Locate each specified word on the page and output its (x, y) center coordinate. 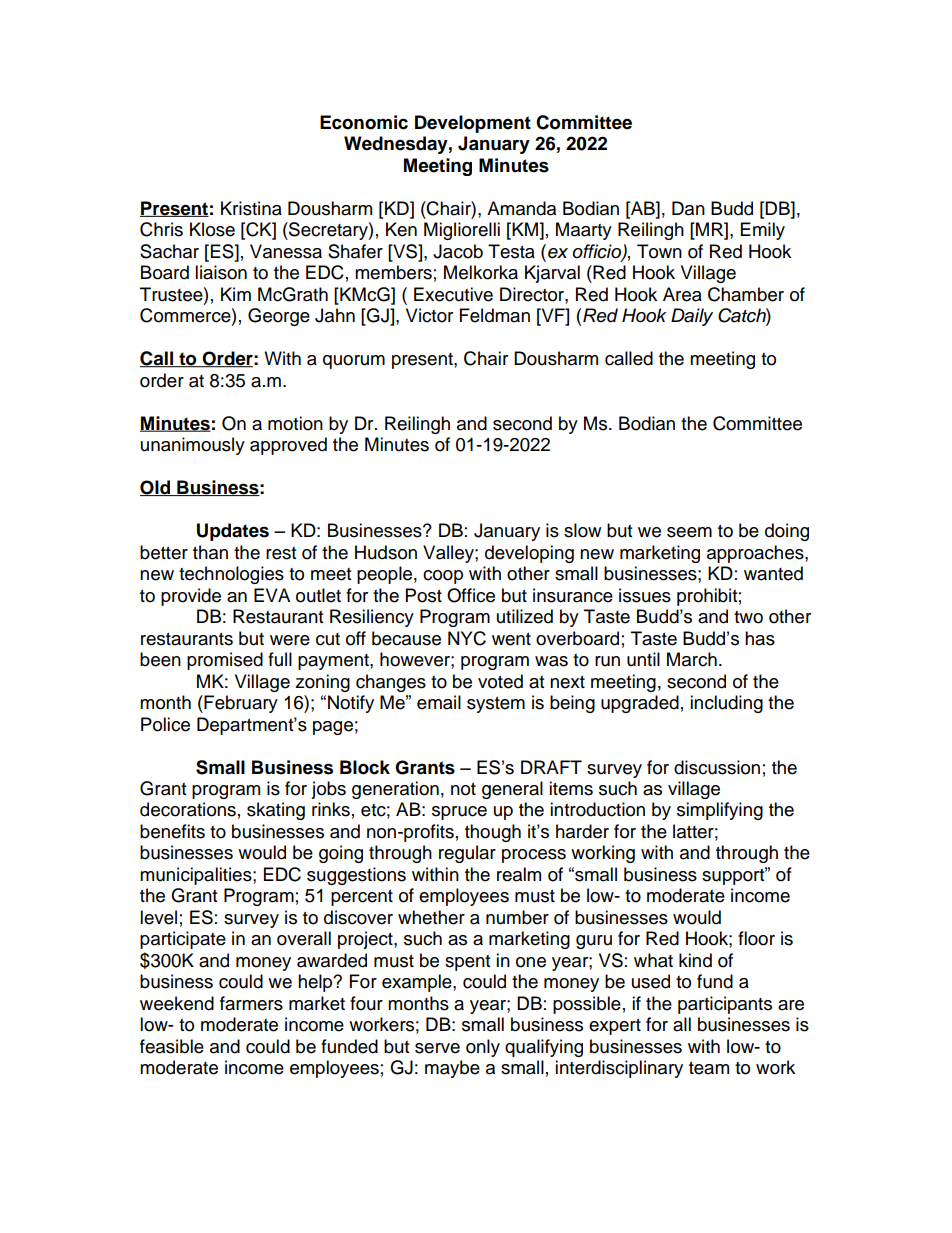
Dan (688, 208)
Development (473, 124)
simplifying (720, 811)
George (279, 317)
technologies (231, 575)
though (493, 833)
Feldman (495, 315)
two (748, 617)
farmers (251, 1003)
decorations (188, 809)
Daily (692, 317)
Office (471, 595)
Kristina (251, 208)
